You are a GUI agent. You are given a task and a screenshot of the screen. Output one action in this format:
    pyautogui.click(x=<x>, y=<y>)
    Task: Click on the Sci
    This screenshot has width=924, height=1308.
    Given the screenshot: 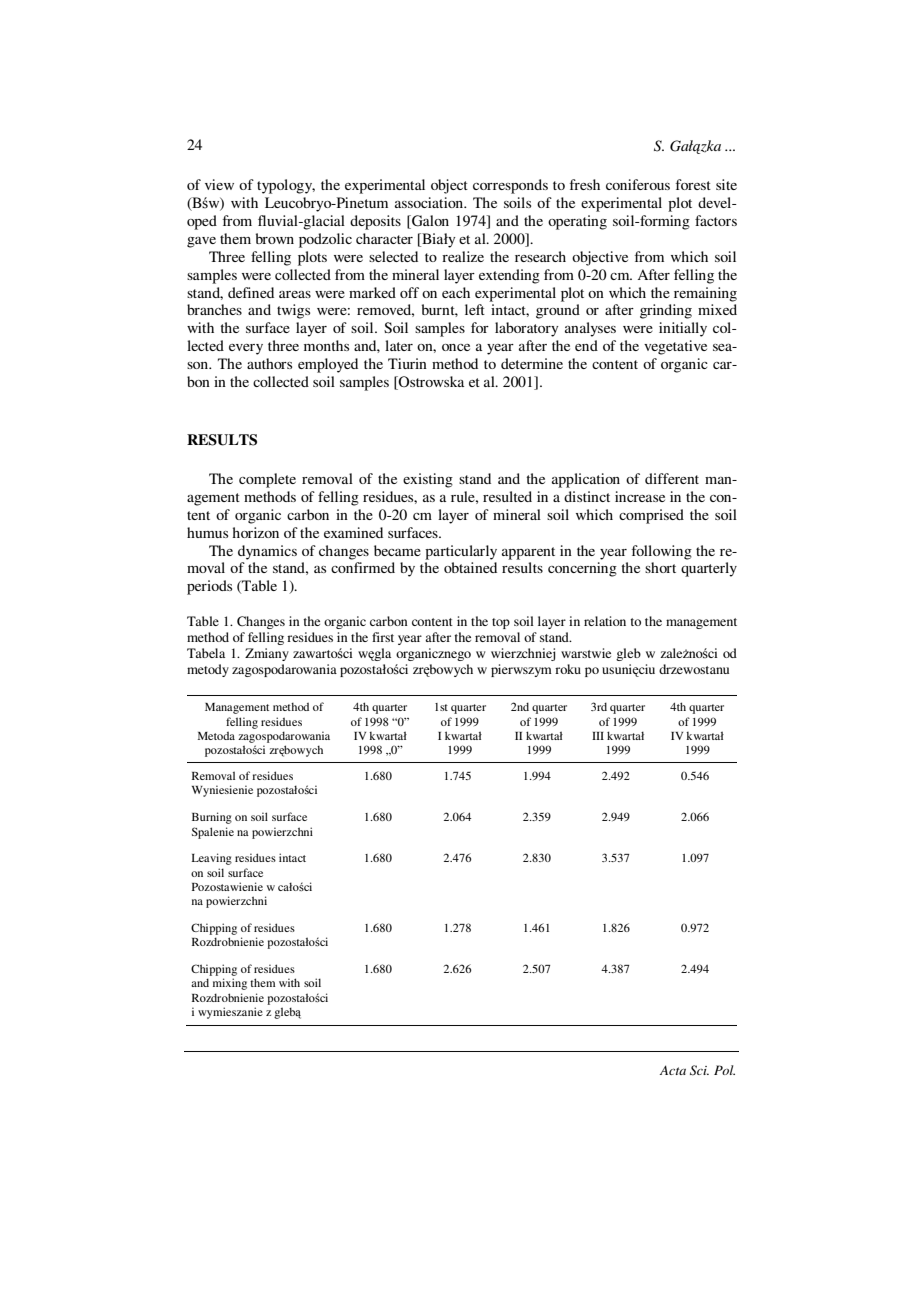 What is the action you would take?
    pyautogui.click(x=699, y=1070)
